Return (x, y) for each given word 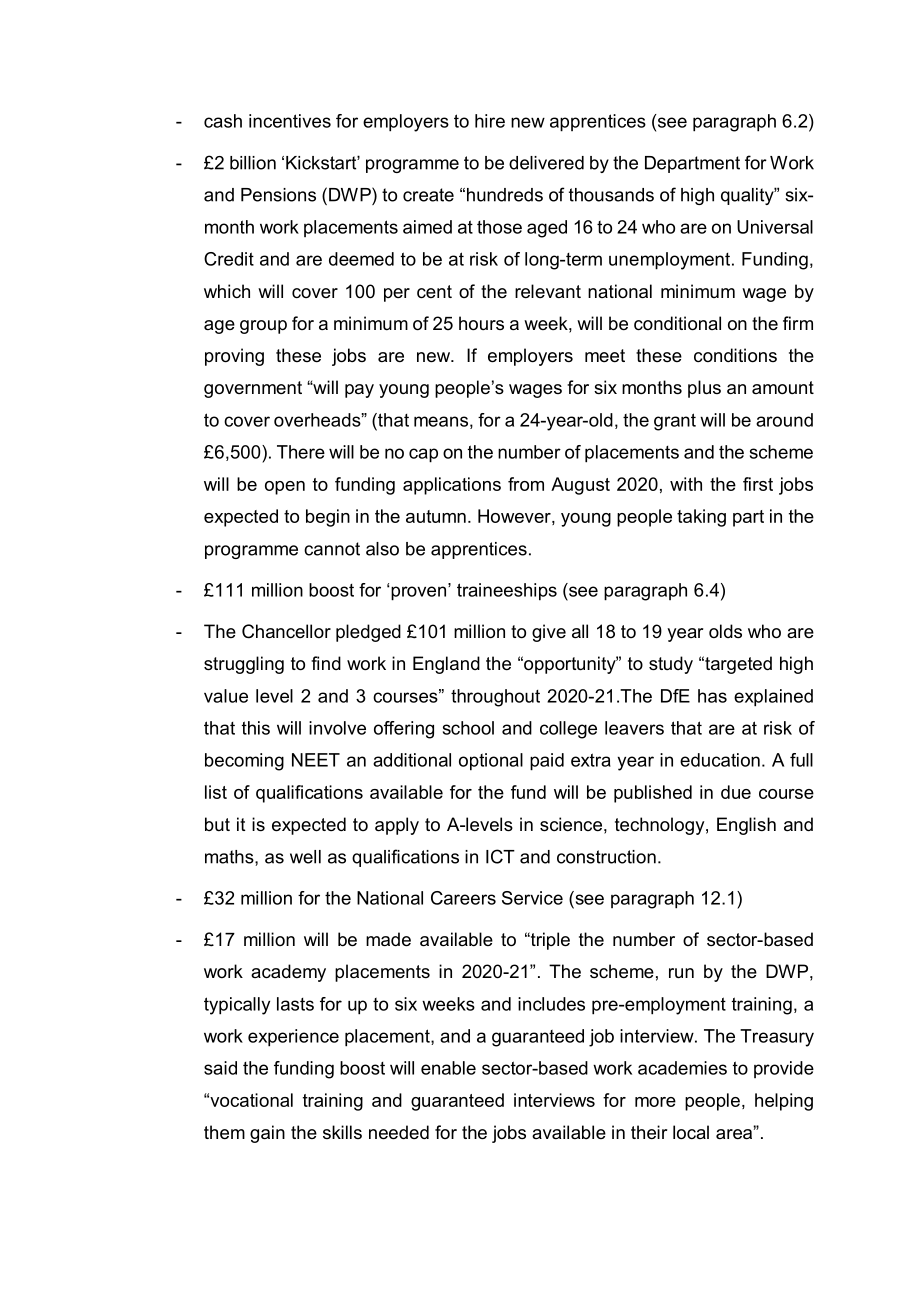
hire (490, 121)
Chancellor (286, 631)
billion (253, 163)
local (691, 1132)
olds (725, 631)
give (549, 633)
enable (448, 1068)
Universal (775, 227)
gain (267, 1134)
